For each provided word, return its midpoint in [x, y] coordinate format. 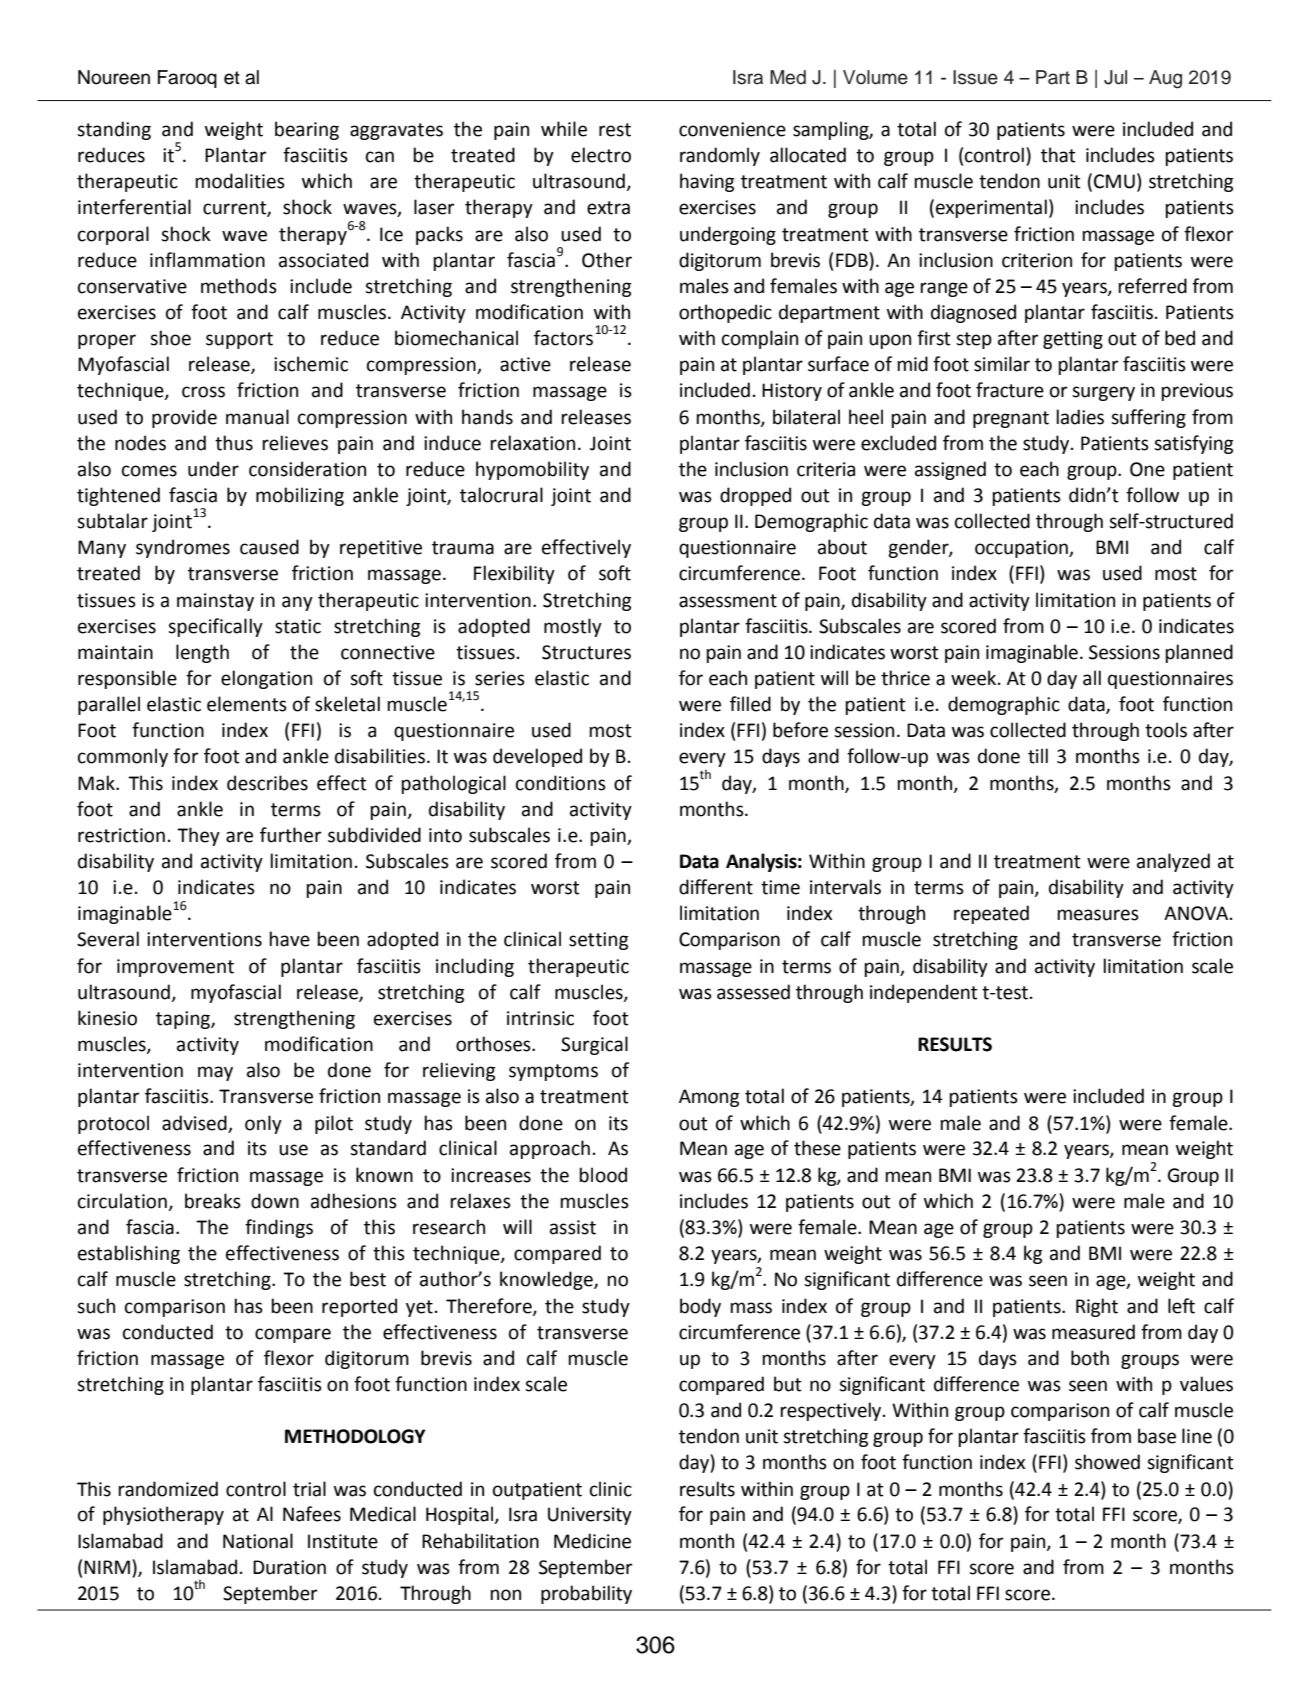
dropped [755, 496]
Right [1097, 1307]
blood [603, 1175]
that [1058, 155]
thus [234, 443]
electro [601, 155]
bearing [307, 130]
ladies [1080, 417]
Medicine [592, 1541]
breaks [213, 1201]
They [198, 836]
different [716, 887]
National [258, 1541]
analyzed [1173, 862]
